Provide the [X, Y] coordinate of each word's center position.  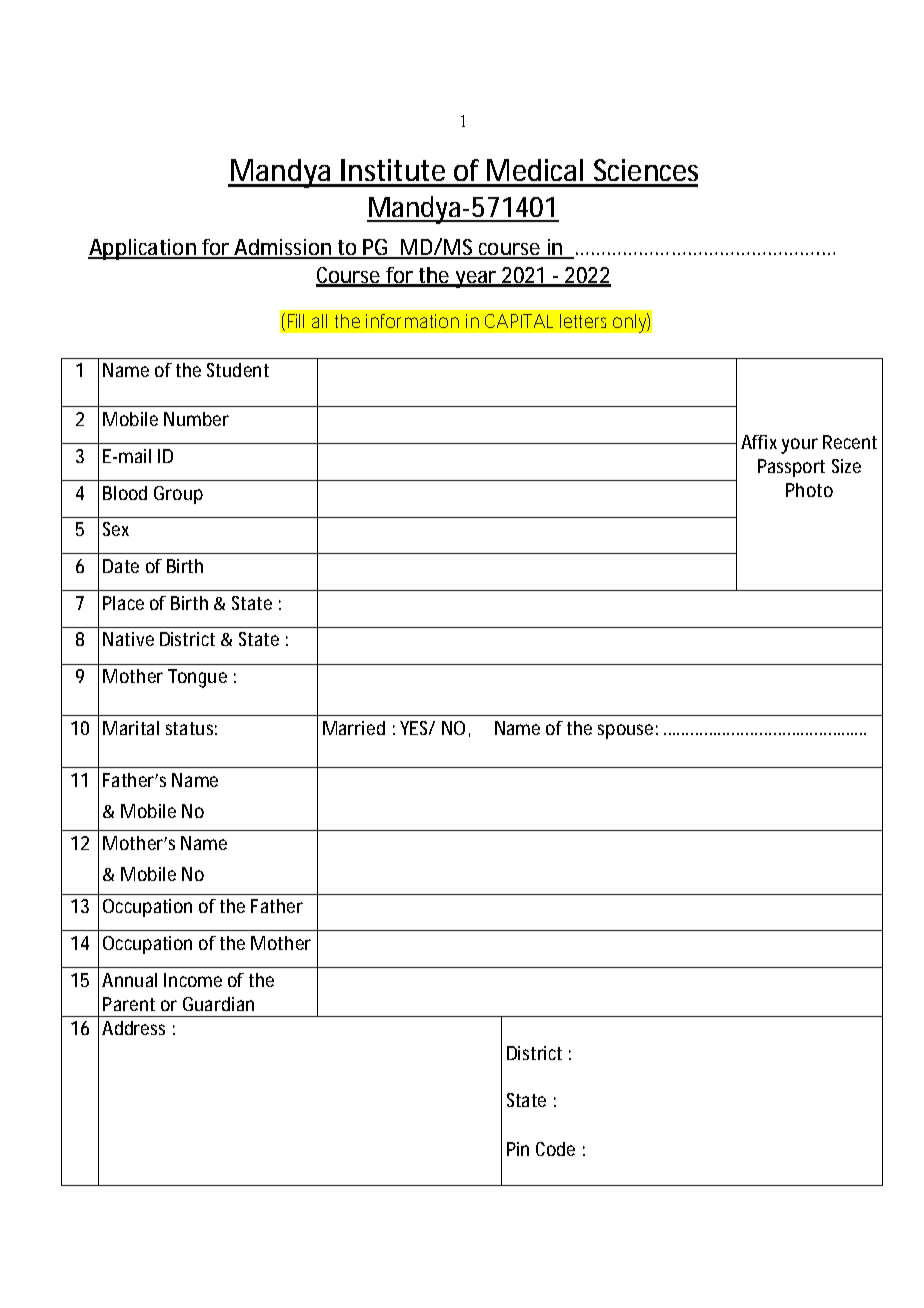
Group [178, 495]
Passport [791, 468]
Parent [129, 1004]
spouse [625, 731]
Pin [518, 1149]
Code [555, 1149]
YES [415, 728]
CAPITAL [519, 321]
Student [238, 370]
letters [583, 321]
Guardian [218, 1004]
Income [193, 980]
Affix [759, 442]
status [189, 728]
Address [133, 1028]
